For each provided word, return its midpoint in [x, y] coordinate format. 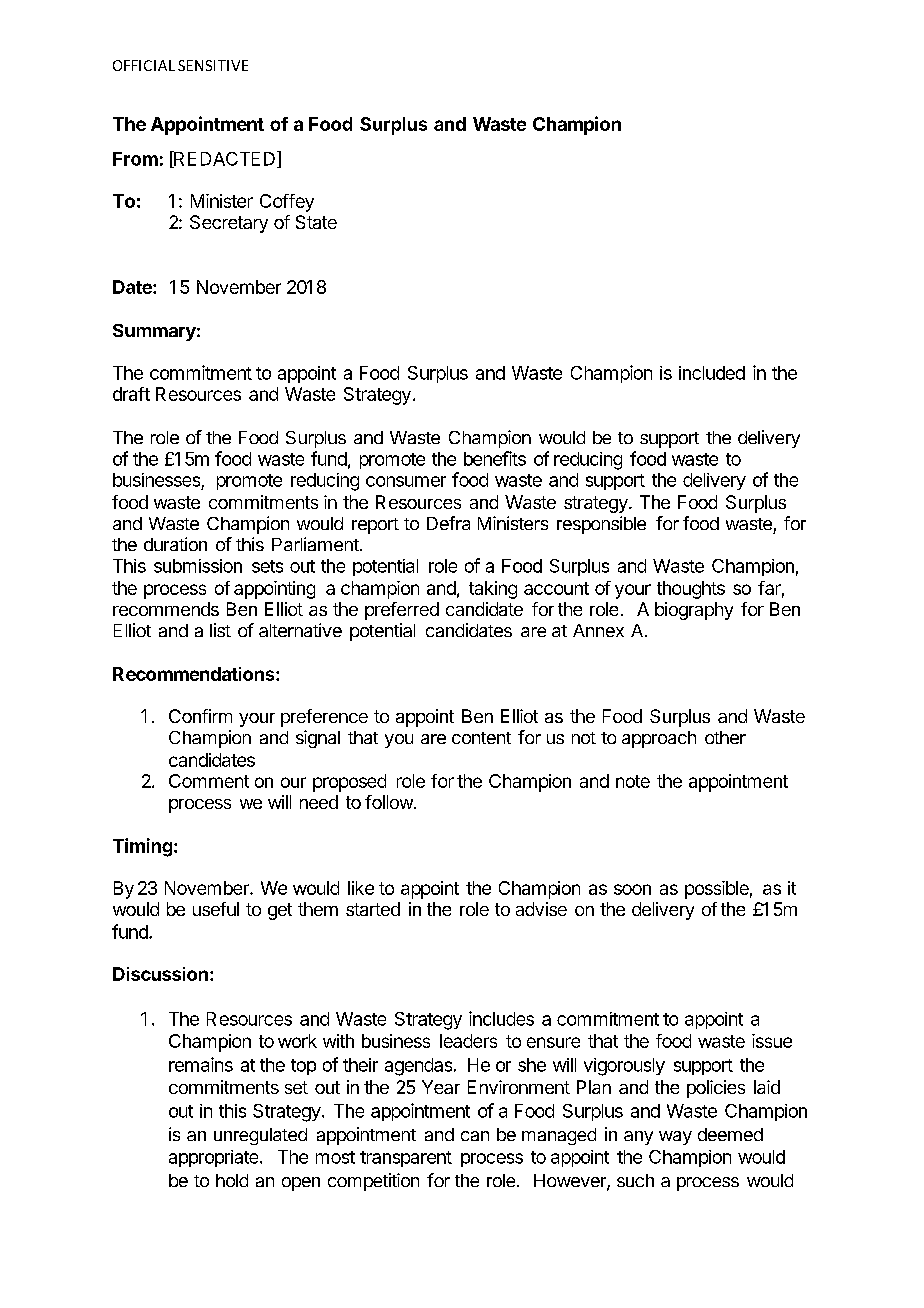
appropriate [215, 1158]
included [712, 373]
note [633, 781]
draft [131, 394]
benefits [495, 458]
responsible [601, 525]
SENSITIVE [213, 65]
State [316, 222]
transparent [406, 1159]
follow [389, 802]
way [675, 1138]
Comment [209, 781]
